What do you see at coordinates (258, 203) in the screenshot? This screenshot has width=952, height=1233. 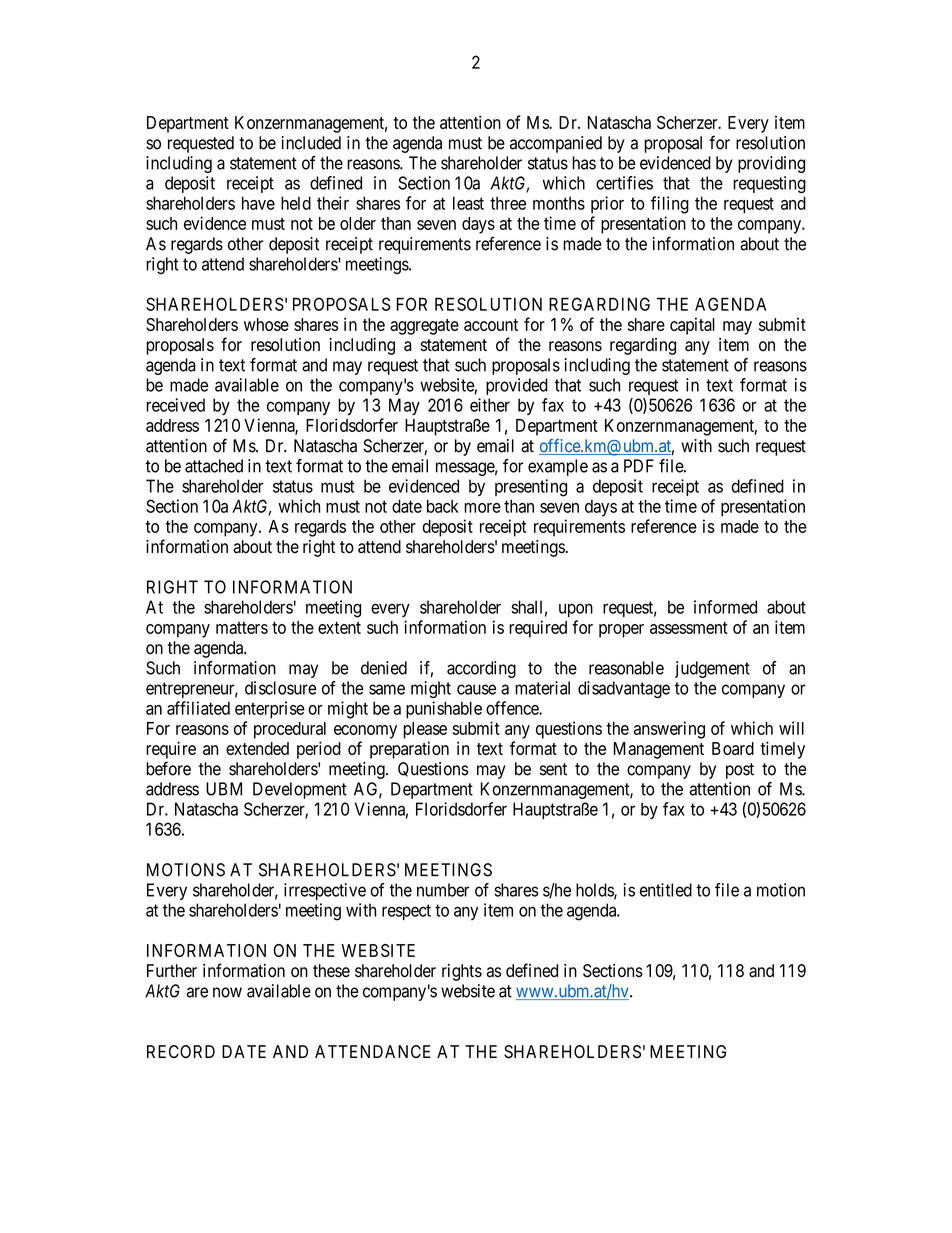 I see `have` at bounding box center [258, 203].
